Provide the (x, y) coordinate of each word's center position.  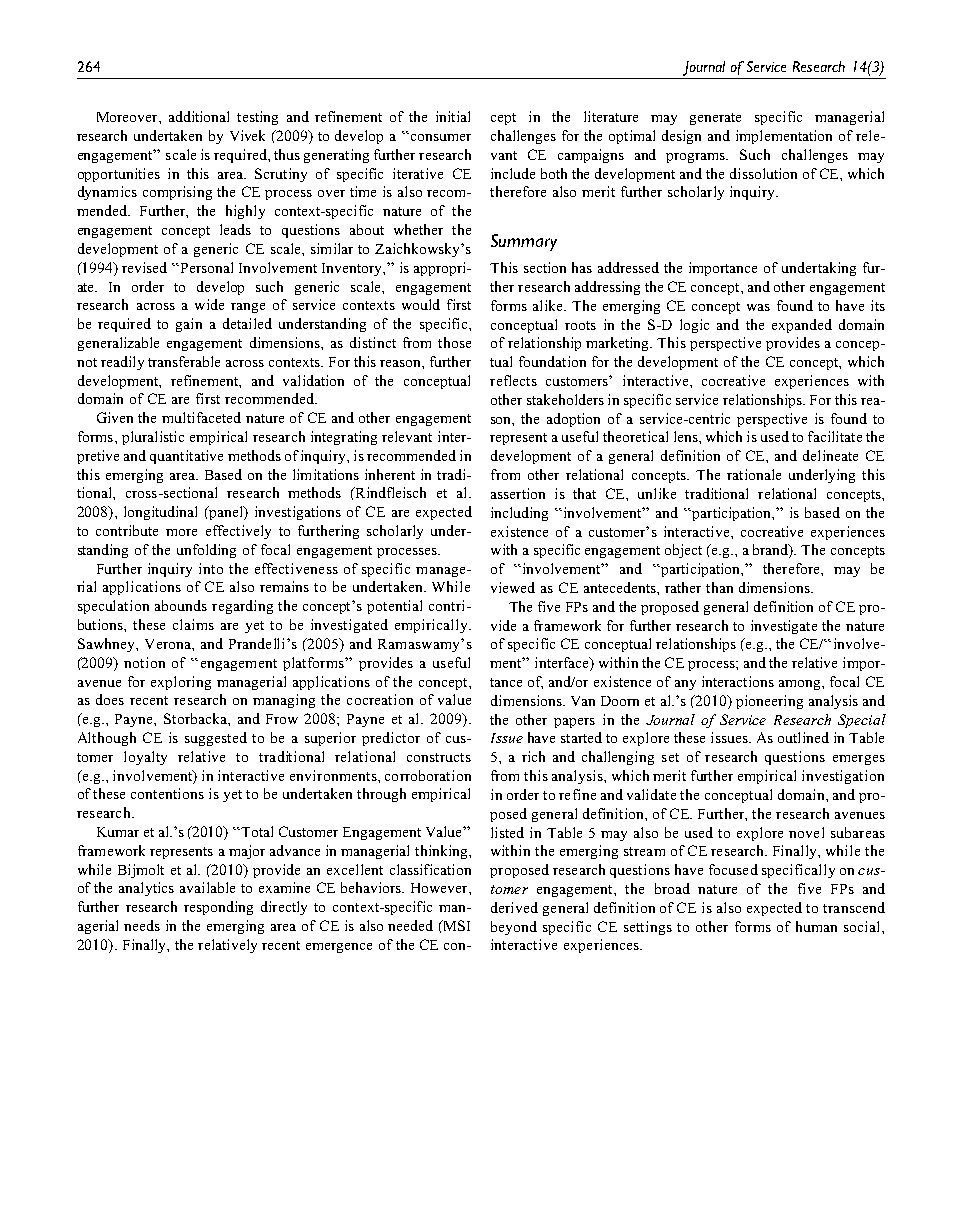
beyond (514, 928)
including (519, 514)
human (816, 926)
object (683, 551)
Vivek (247, 135)
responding (218, 908)
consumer (441, 137)
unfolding (206, 551)
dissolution (763, 173)
